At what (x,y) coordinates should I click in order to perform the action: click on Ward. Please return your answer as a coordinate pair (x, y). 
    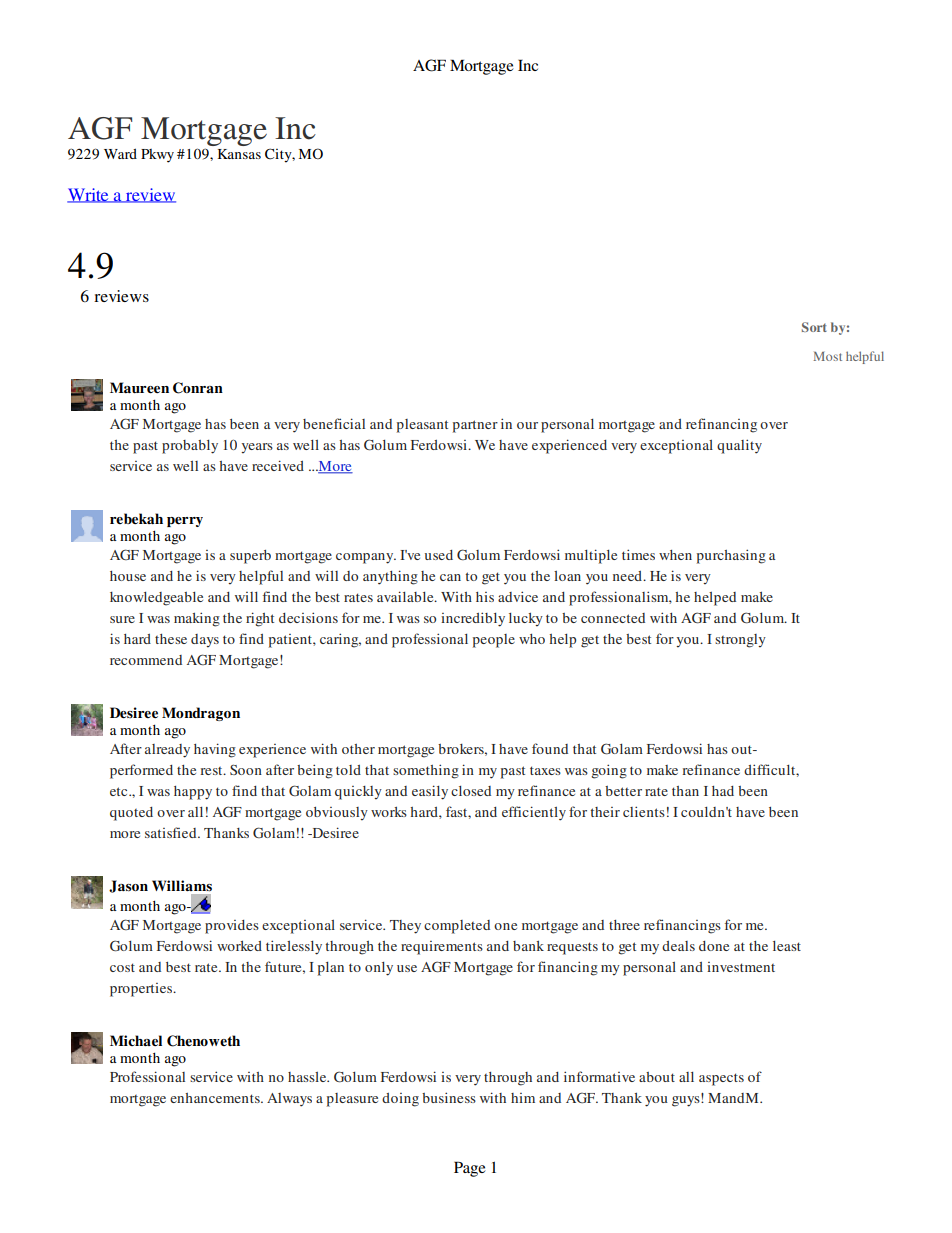
    Looking at the image, I should click on (120, 153).
